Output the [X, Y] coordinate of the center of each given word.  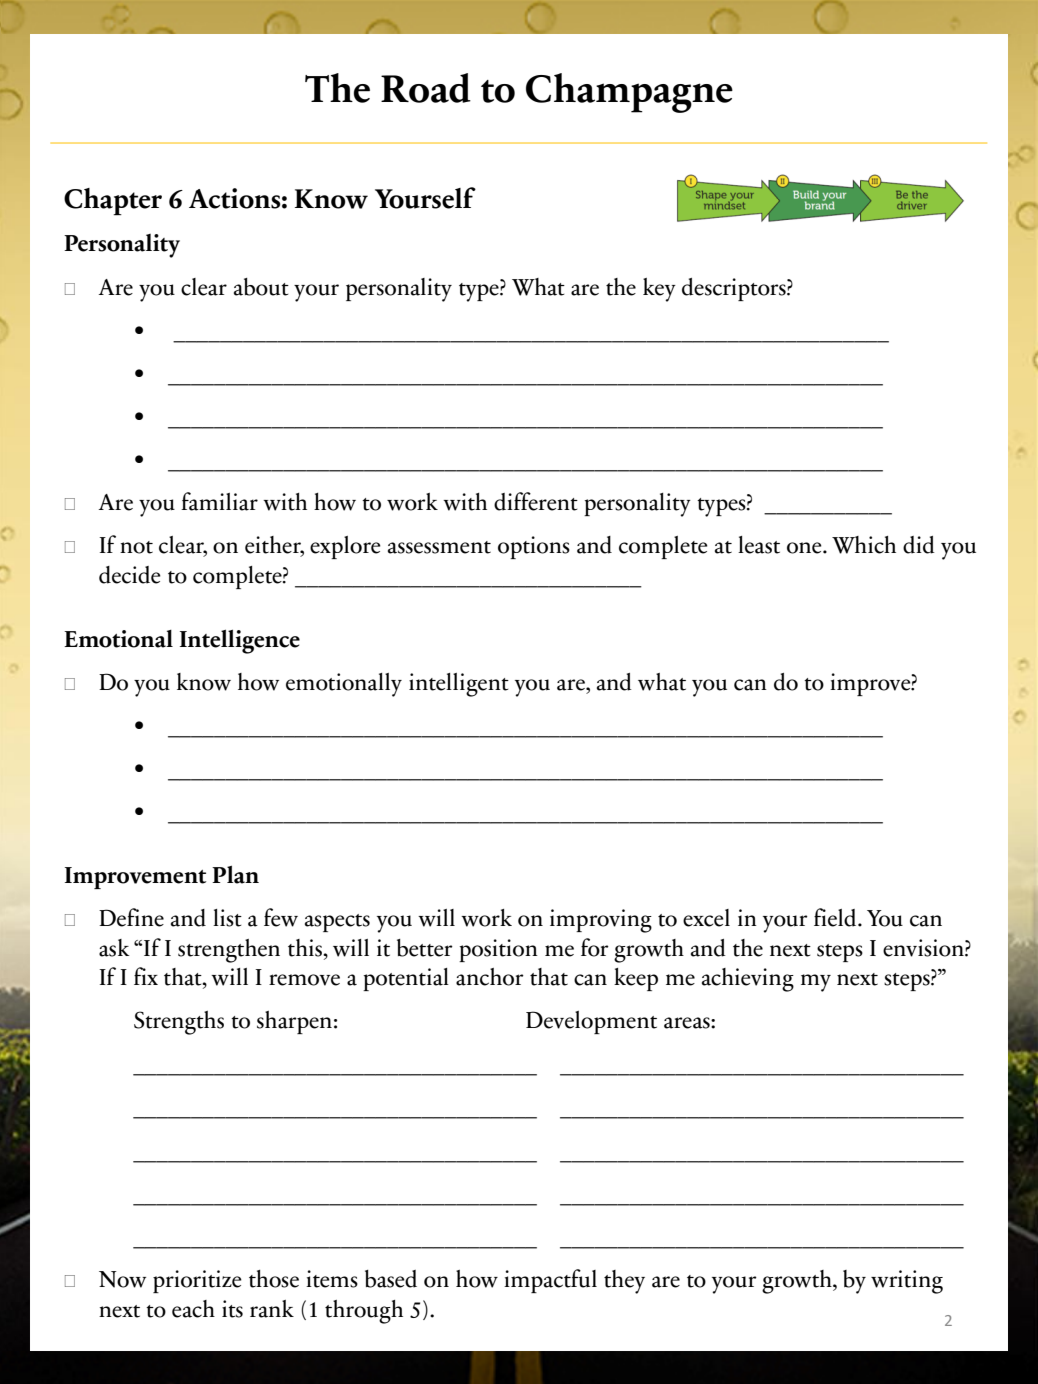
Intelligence [240, 642]
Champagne [629, 93]
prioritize [197, 1281]
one [805, 548]
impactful [550, 1281]
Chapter [113, 202]
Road [426, 88]
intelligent [459, 685]
